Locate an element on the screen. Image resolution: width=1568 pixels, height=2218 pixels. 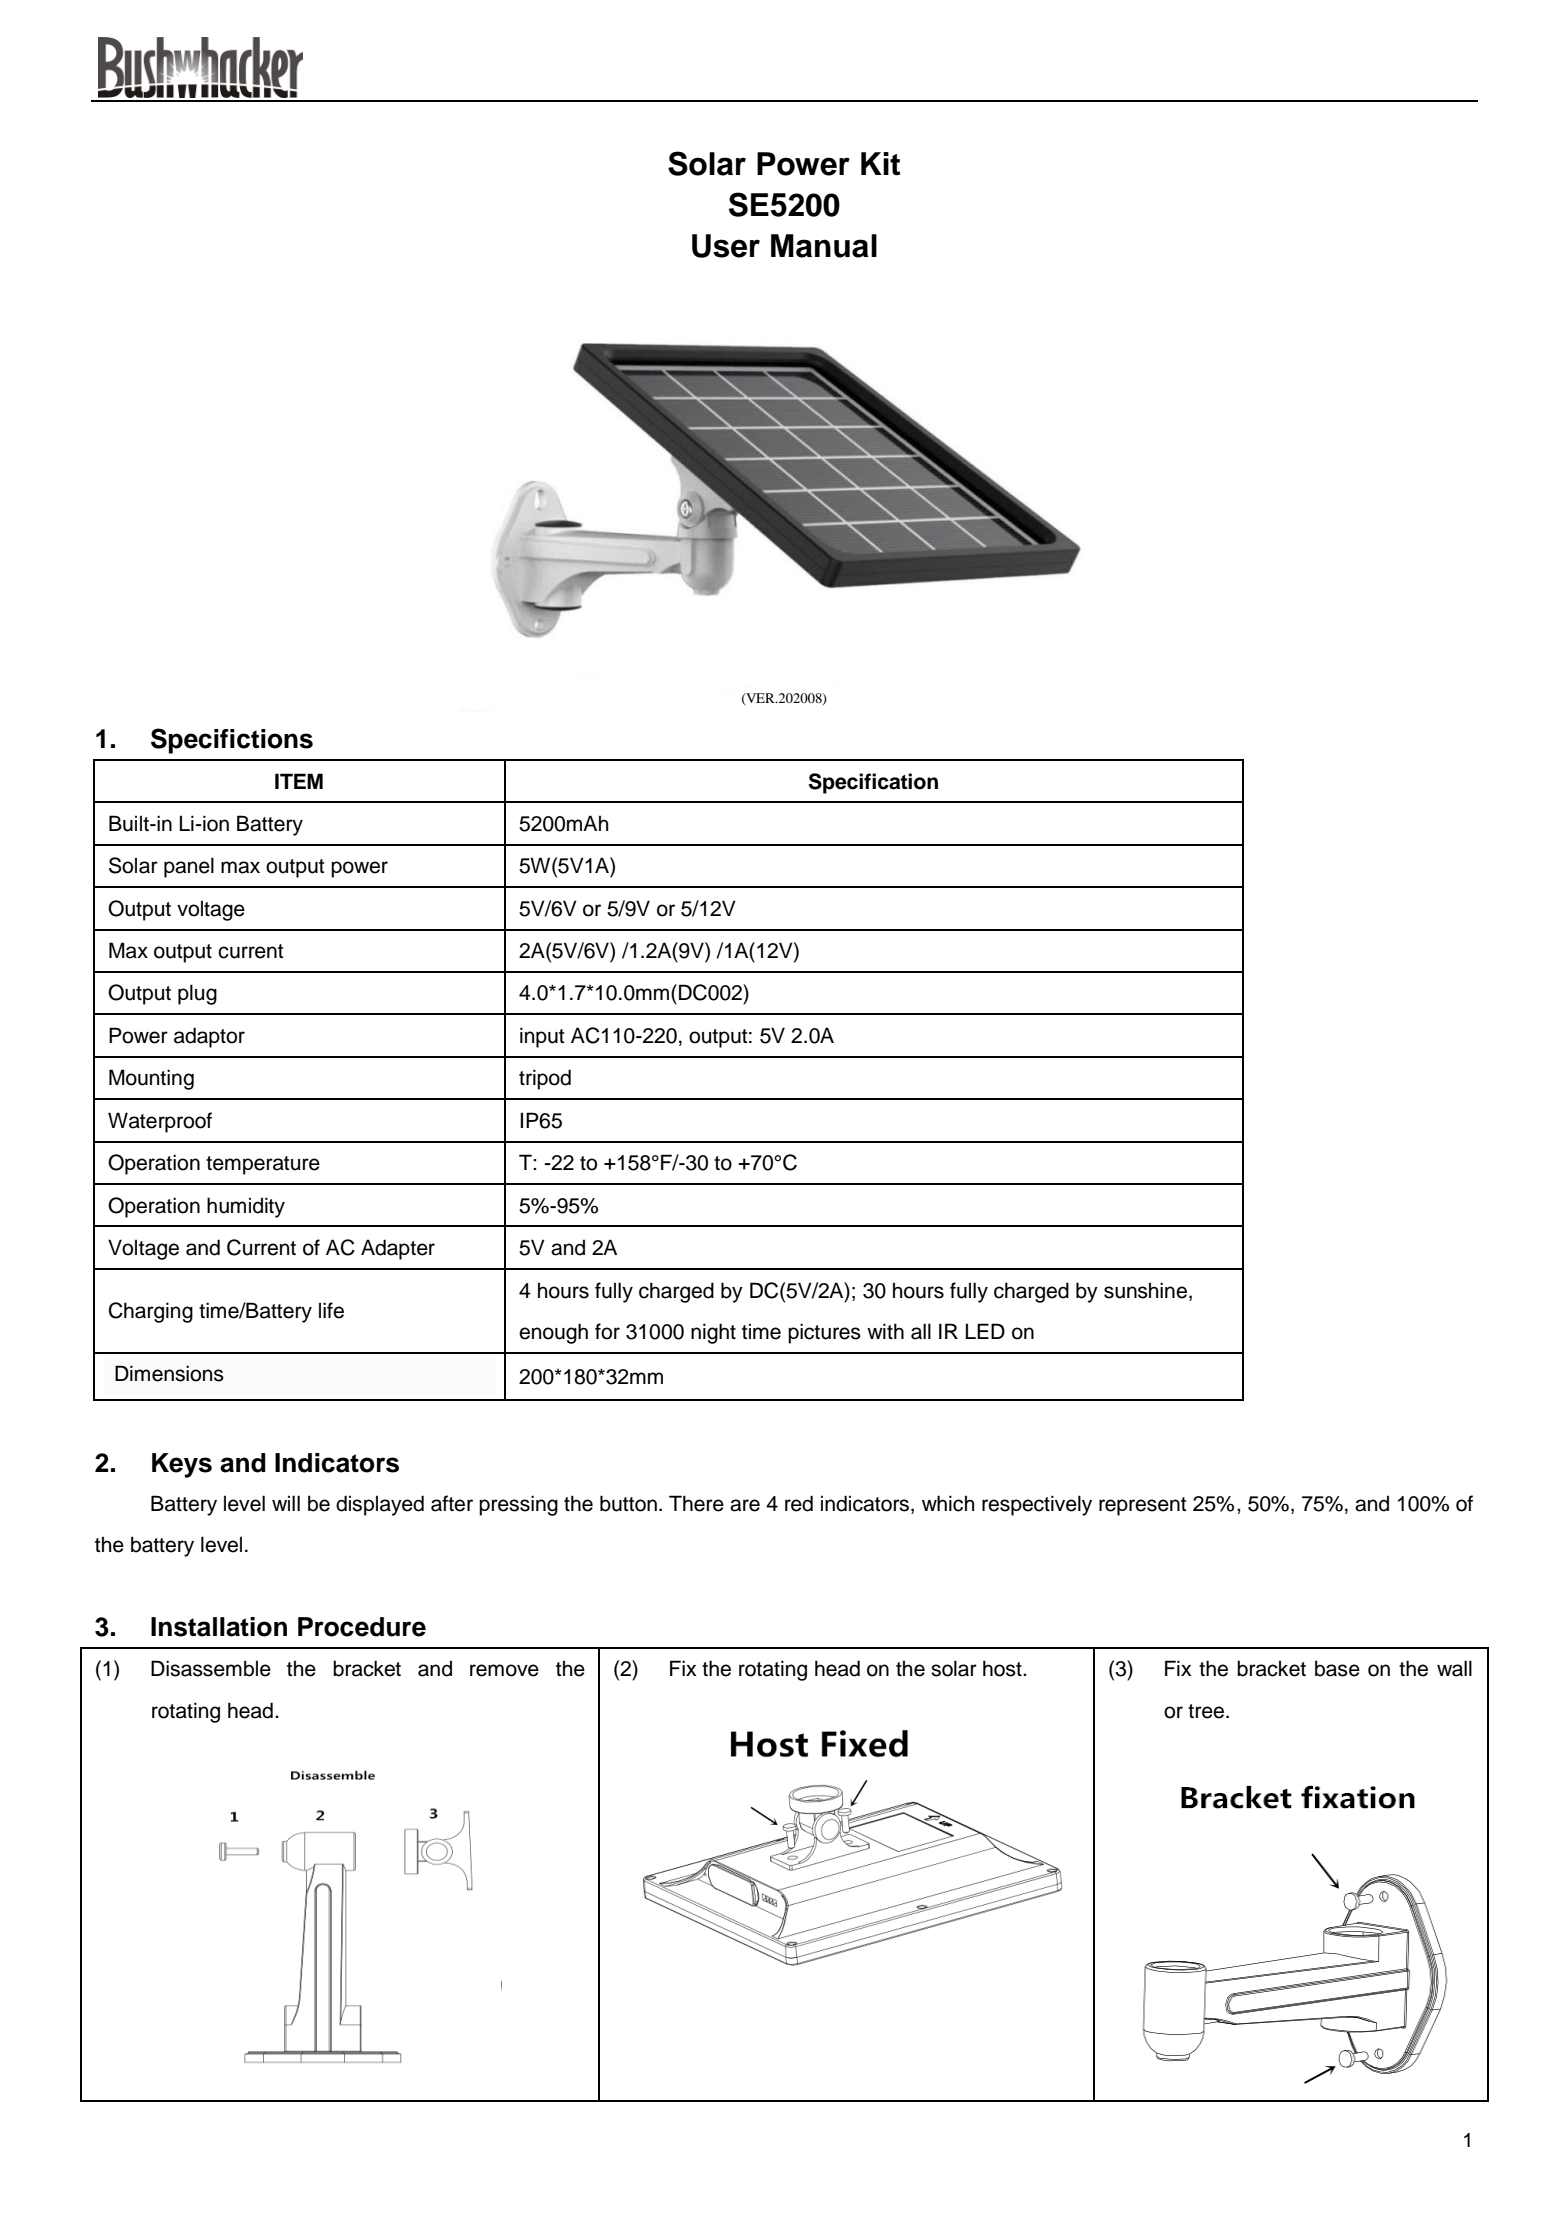
Manual is located at coordinates (824, 246).
